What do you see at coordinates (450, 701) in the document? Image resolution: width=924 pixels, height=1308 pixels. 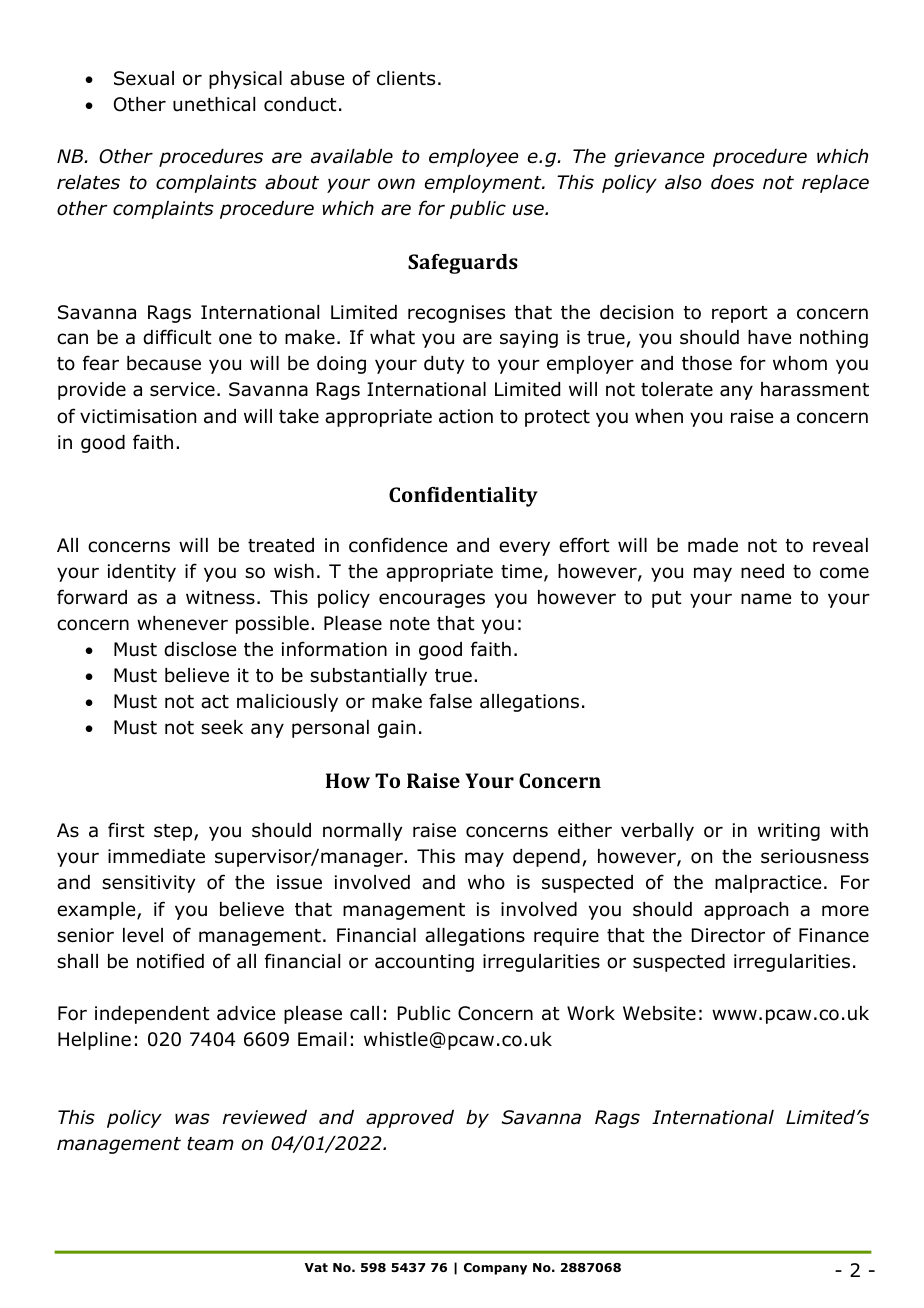 I see `false` at bounding box center [450, 701].
